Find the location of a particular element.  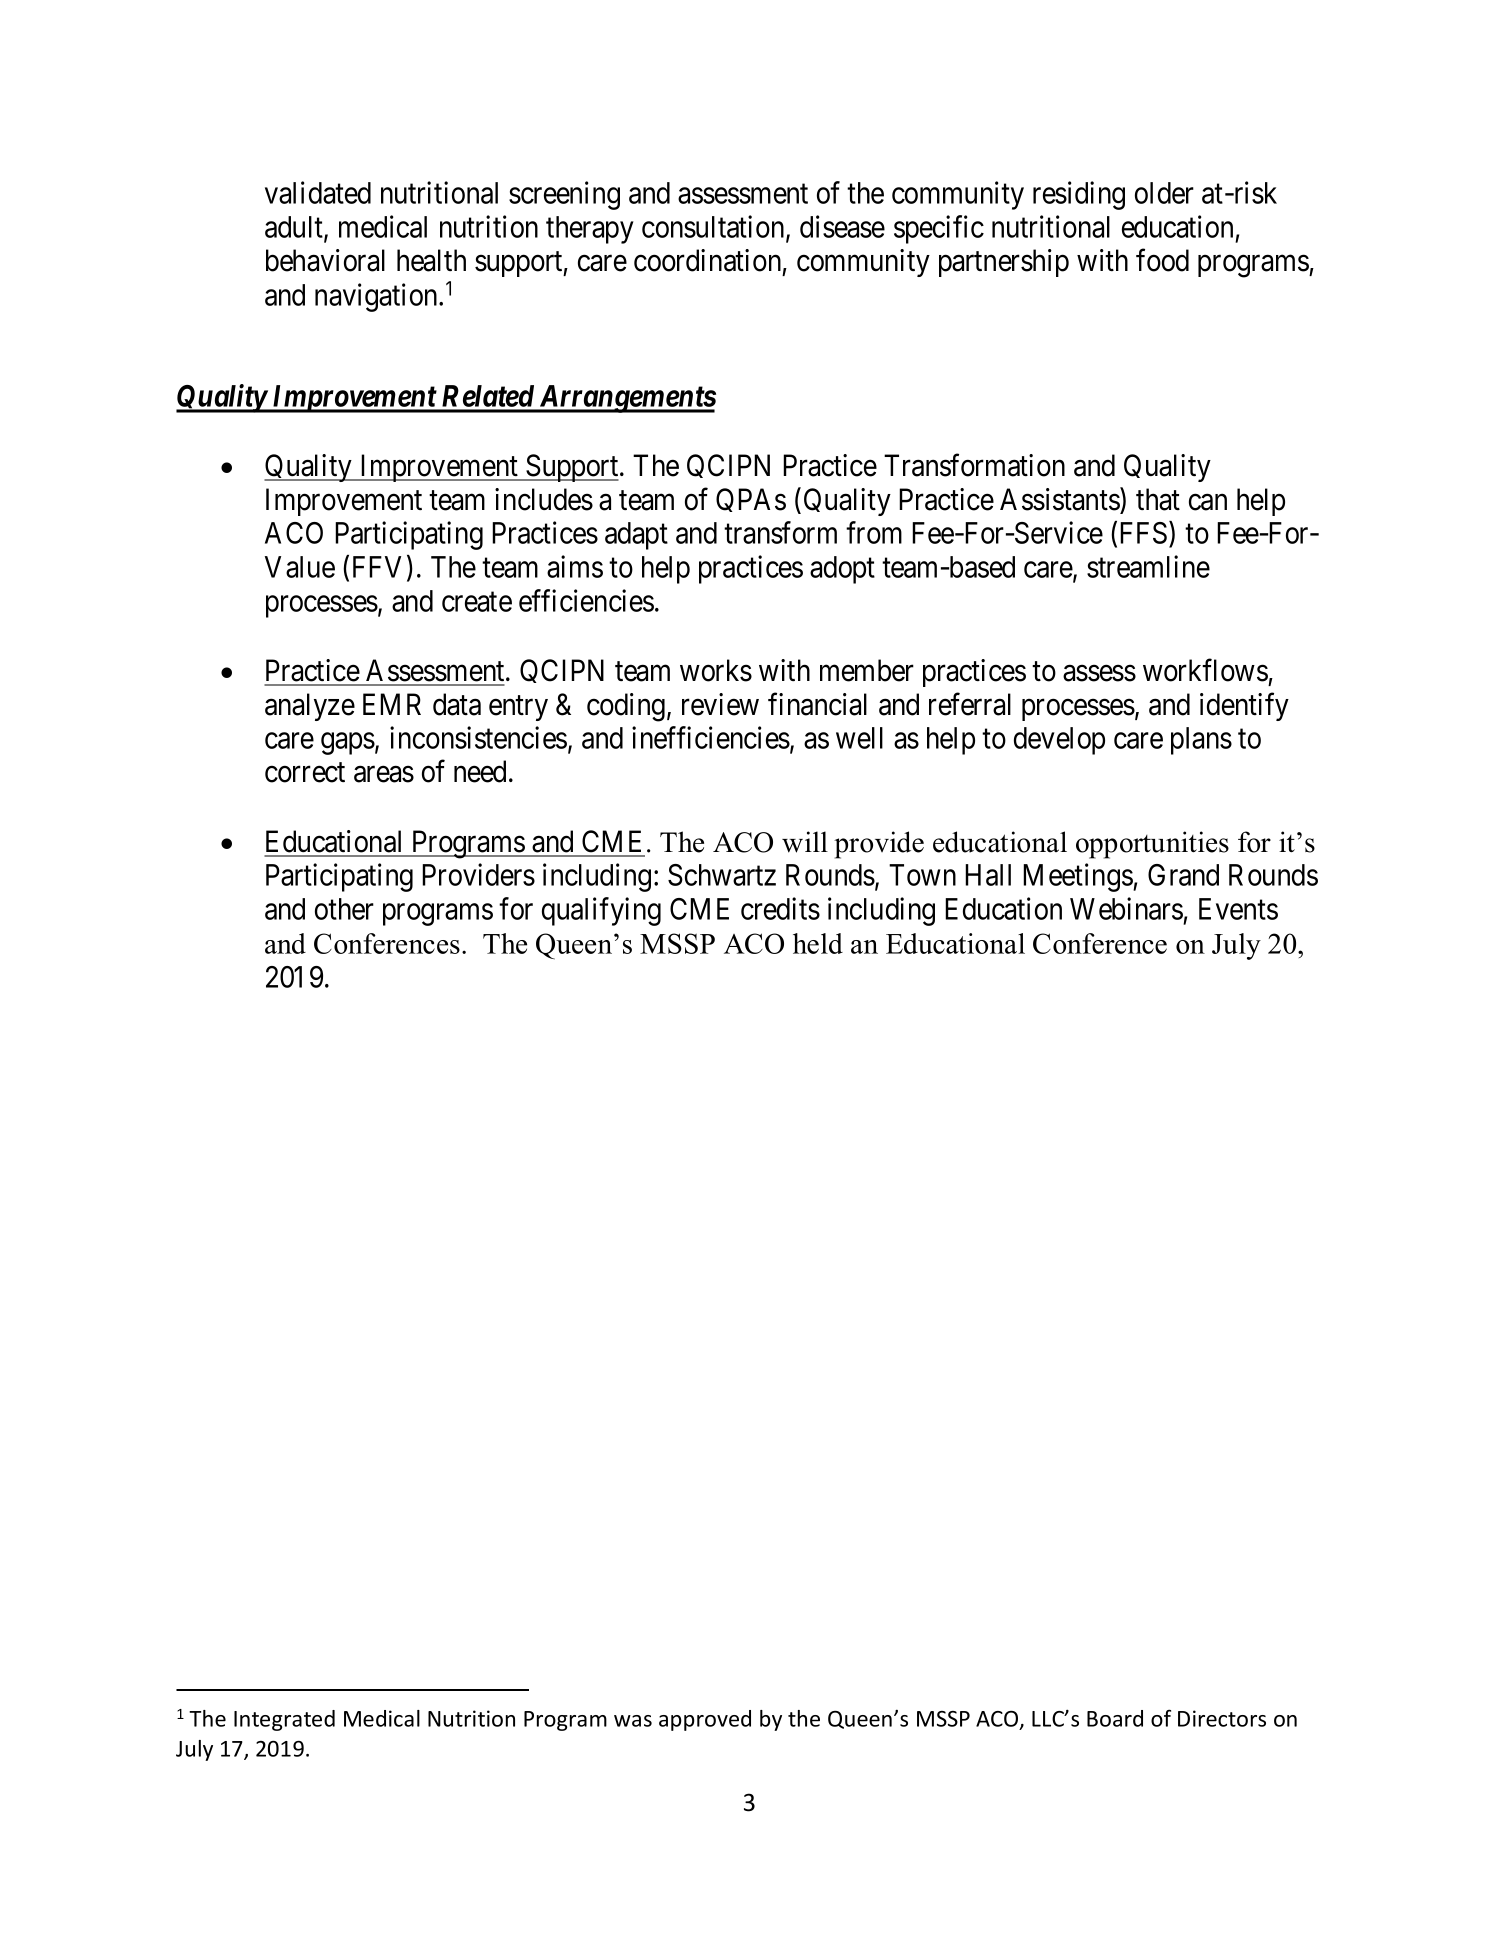

approved is located at coordinates (705, 1720).
